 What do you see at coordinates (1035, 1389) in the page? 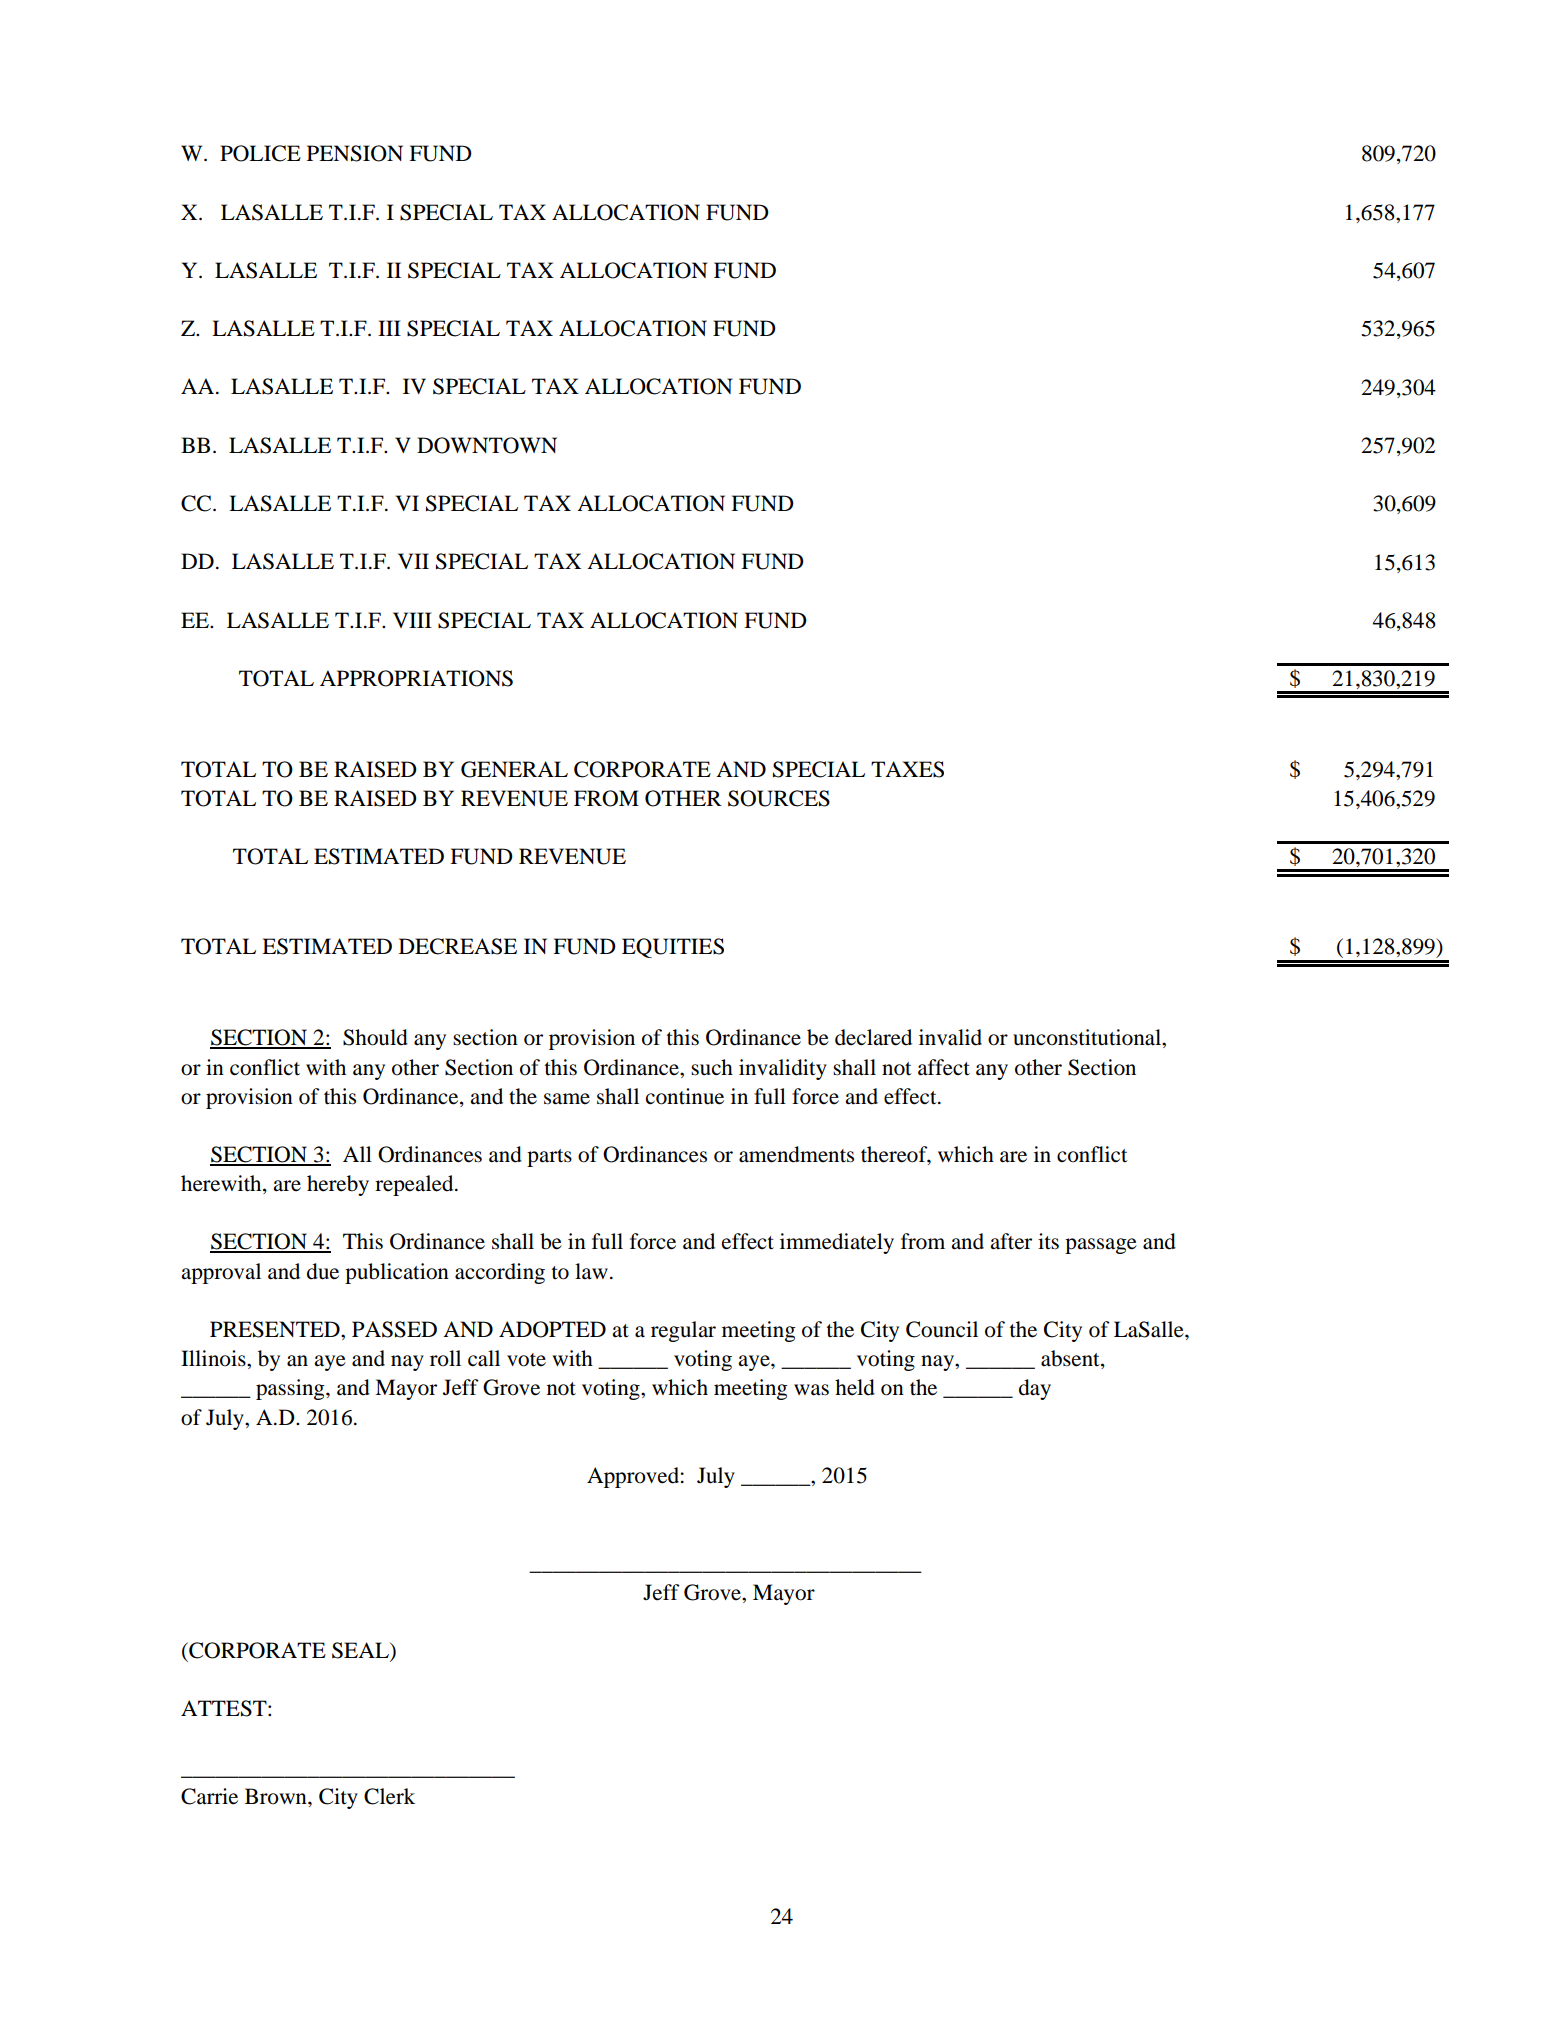
I see `day` at bounding box center [1035, 1389].
